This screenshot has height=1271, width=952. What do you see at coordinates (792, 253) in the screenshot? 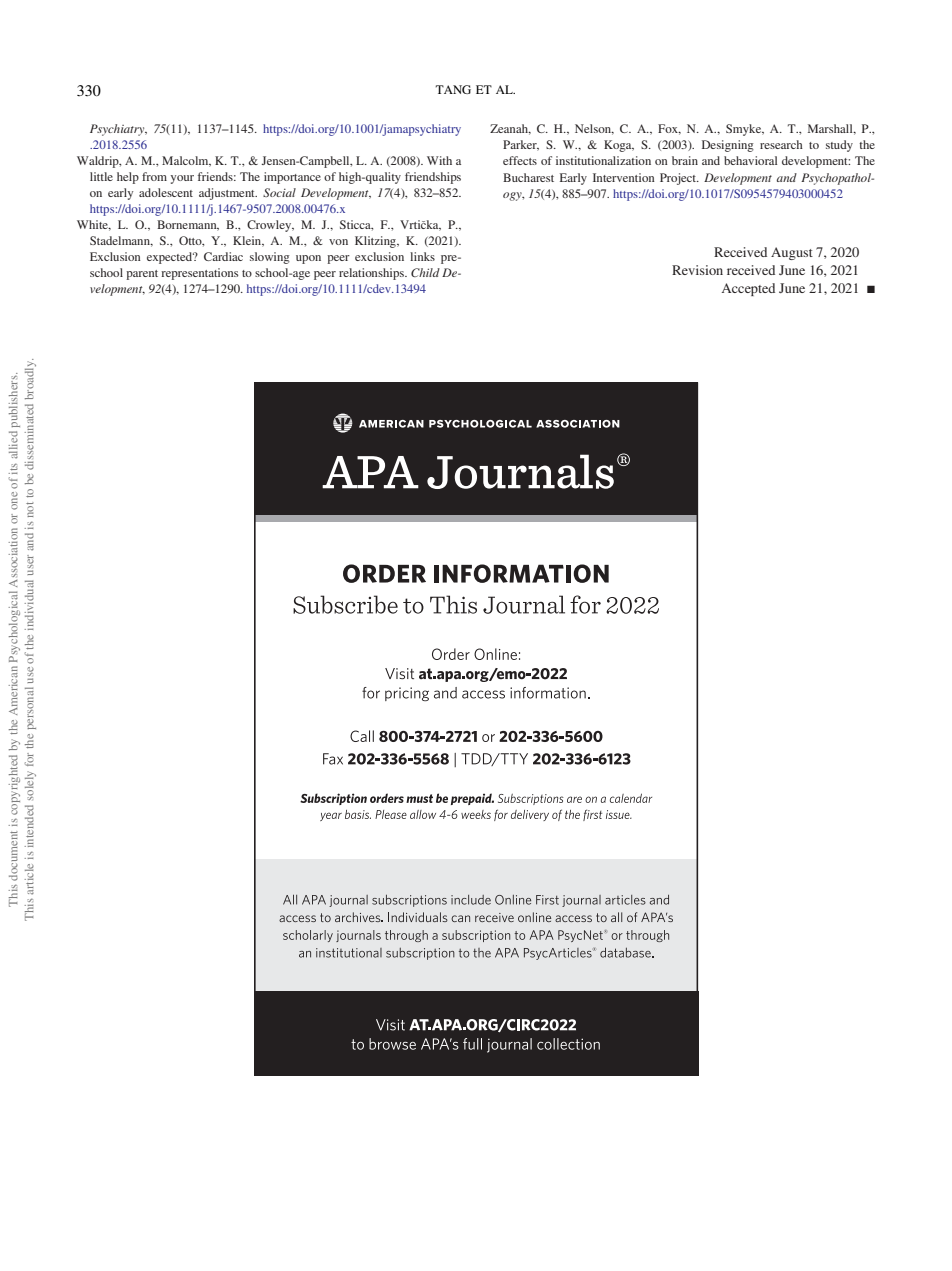
I see `August` at bounding box center [792, 253].
